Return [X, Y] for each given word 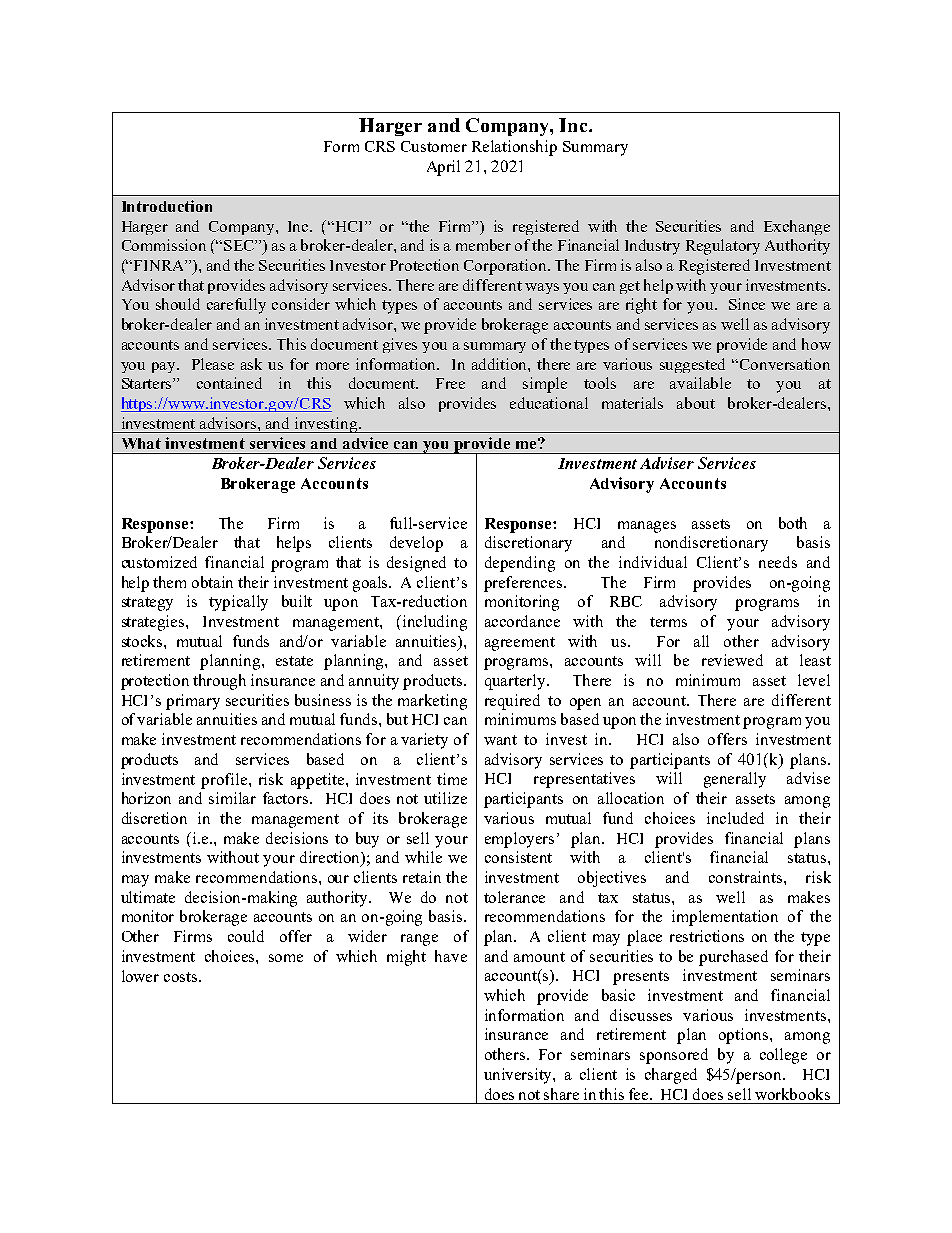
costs [182, 977]
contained [229, 383]
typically [238, 603]
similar [232, 798]
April [443, 168]
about [696, 403]
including [435, 623]
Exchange [797, 227]
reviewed [732, 660]
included [735, 818]
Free [450, 383]
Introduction [167, 206]
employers [521, 840]
